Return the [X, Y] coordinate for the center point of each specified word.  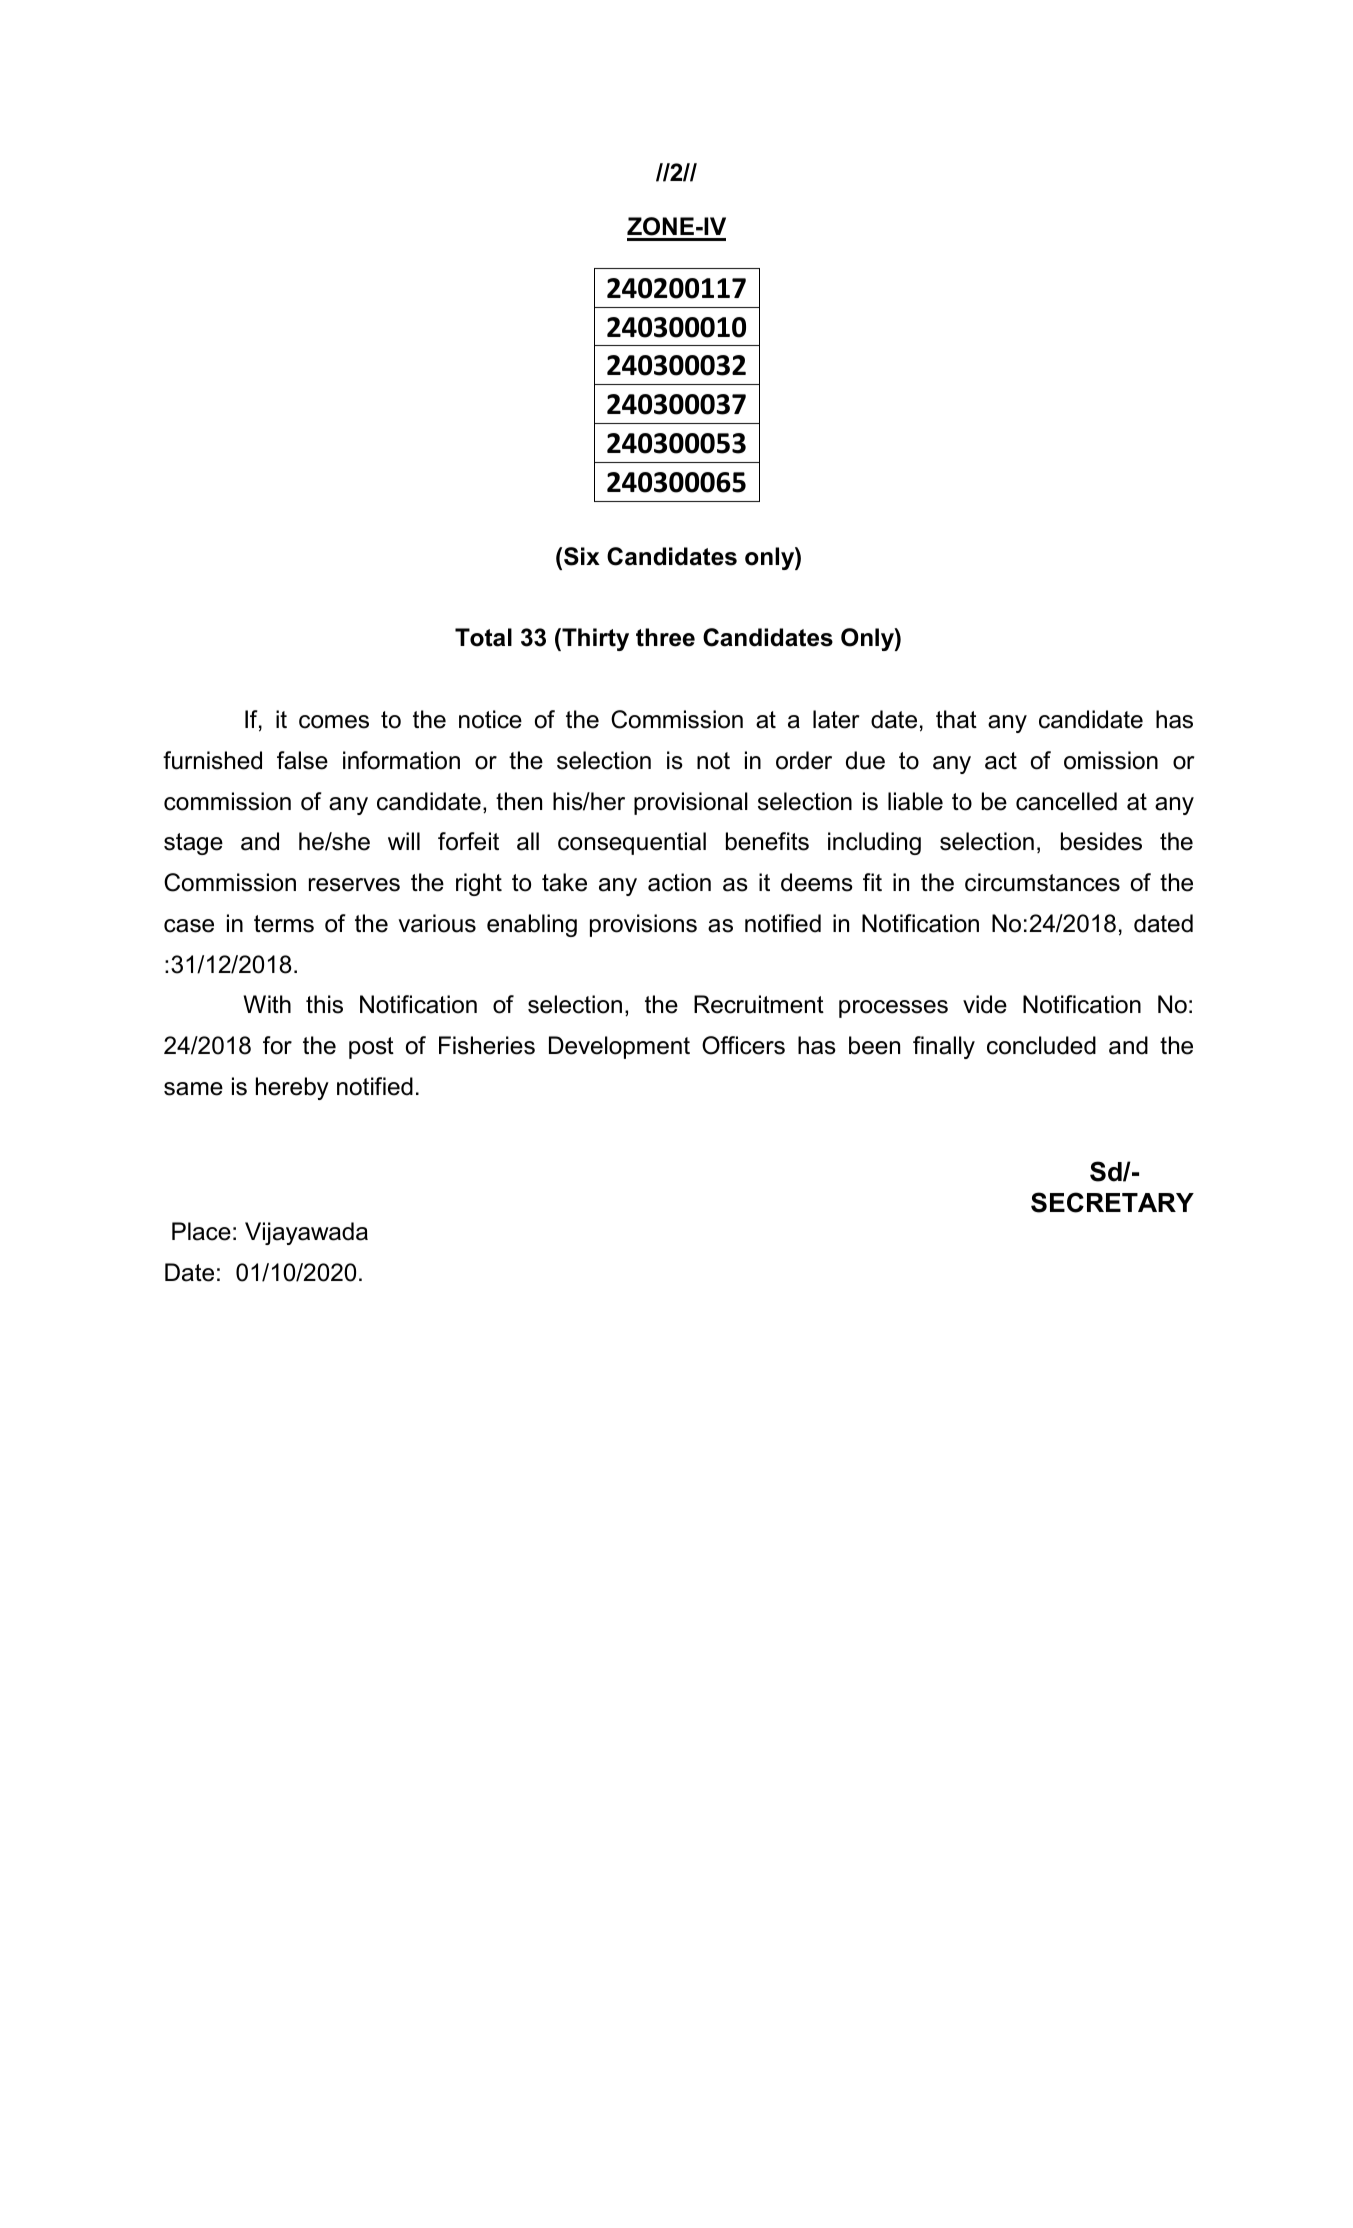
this [324, 1004]
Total [483, 637]
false [302, 760]
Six [582, 556]
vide [985, 1004]
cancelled [1066, 801]
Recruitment [759, 1004]
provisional [691, 803]
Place [201, 1231]
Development [619, 1047]
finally [944, 1047]
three [665, 637]
